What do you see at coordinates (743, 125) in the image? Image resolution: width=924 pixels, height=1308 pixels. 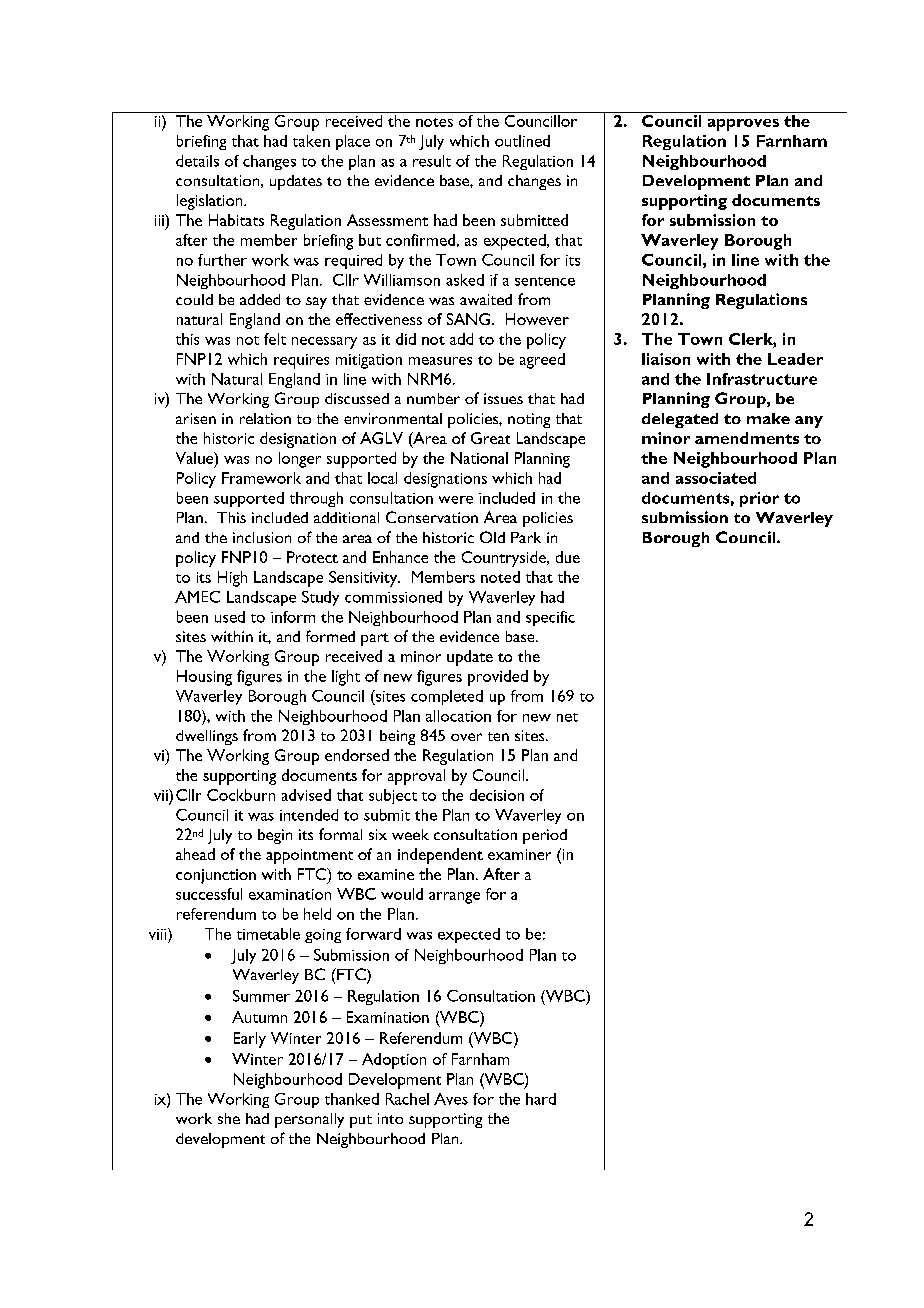 I see `approves` at bounding box center [743, 125].
